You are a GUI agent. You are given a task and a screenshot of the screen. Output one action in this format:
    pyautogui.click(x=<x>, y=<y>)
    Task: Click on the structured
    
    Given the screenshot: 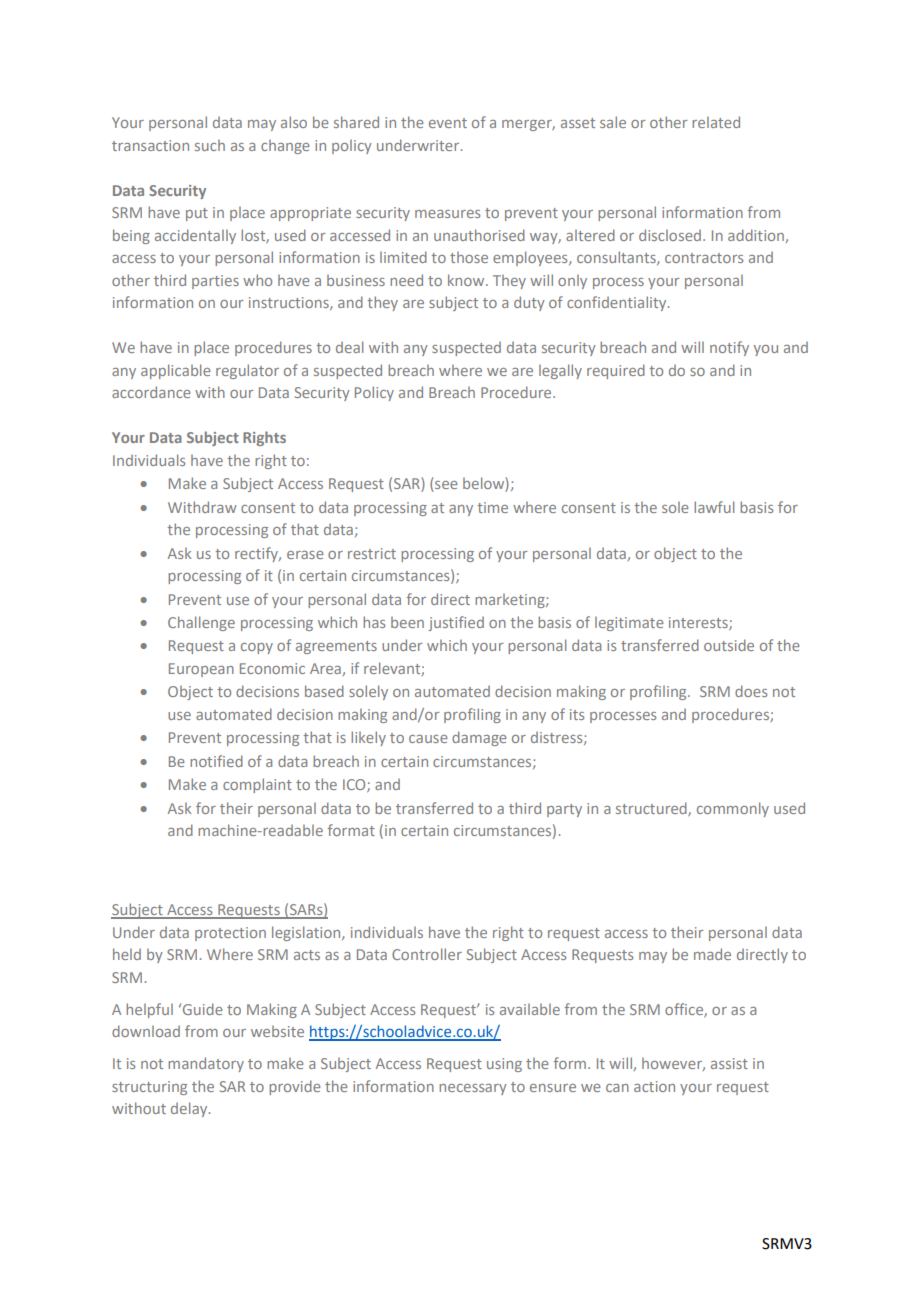 What is the action you would take?
    pyautogui.click(x=652, y=809)
